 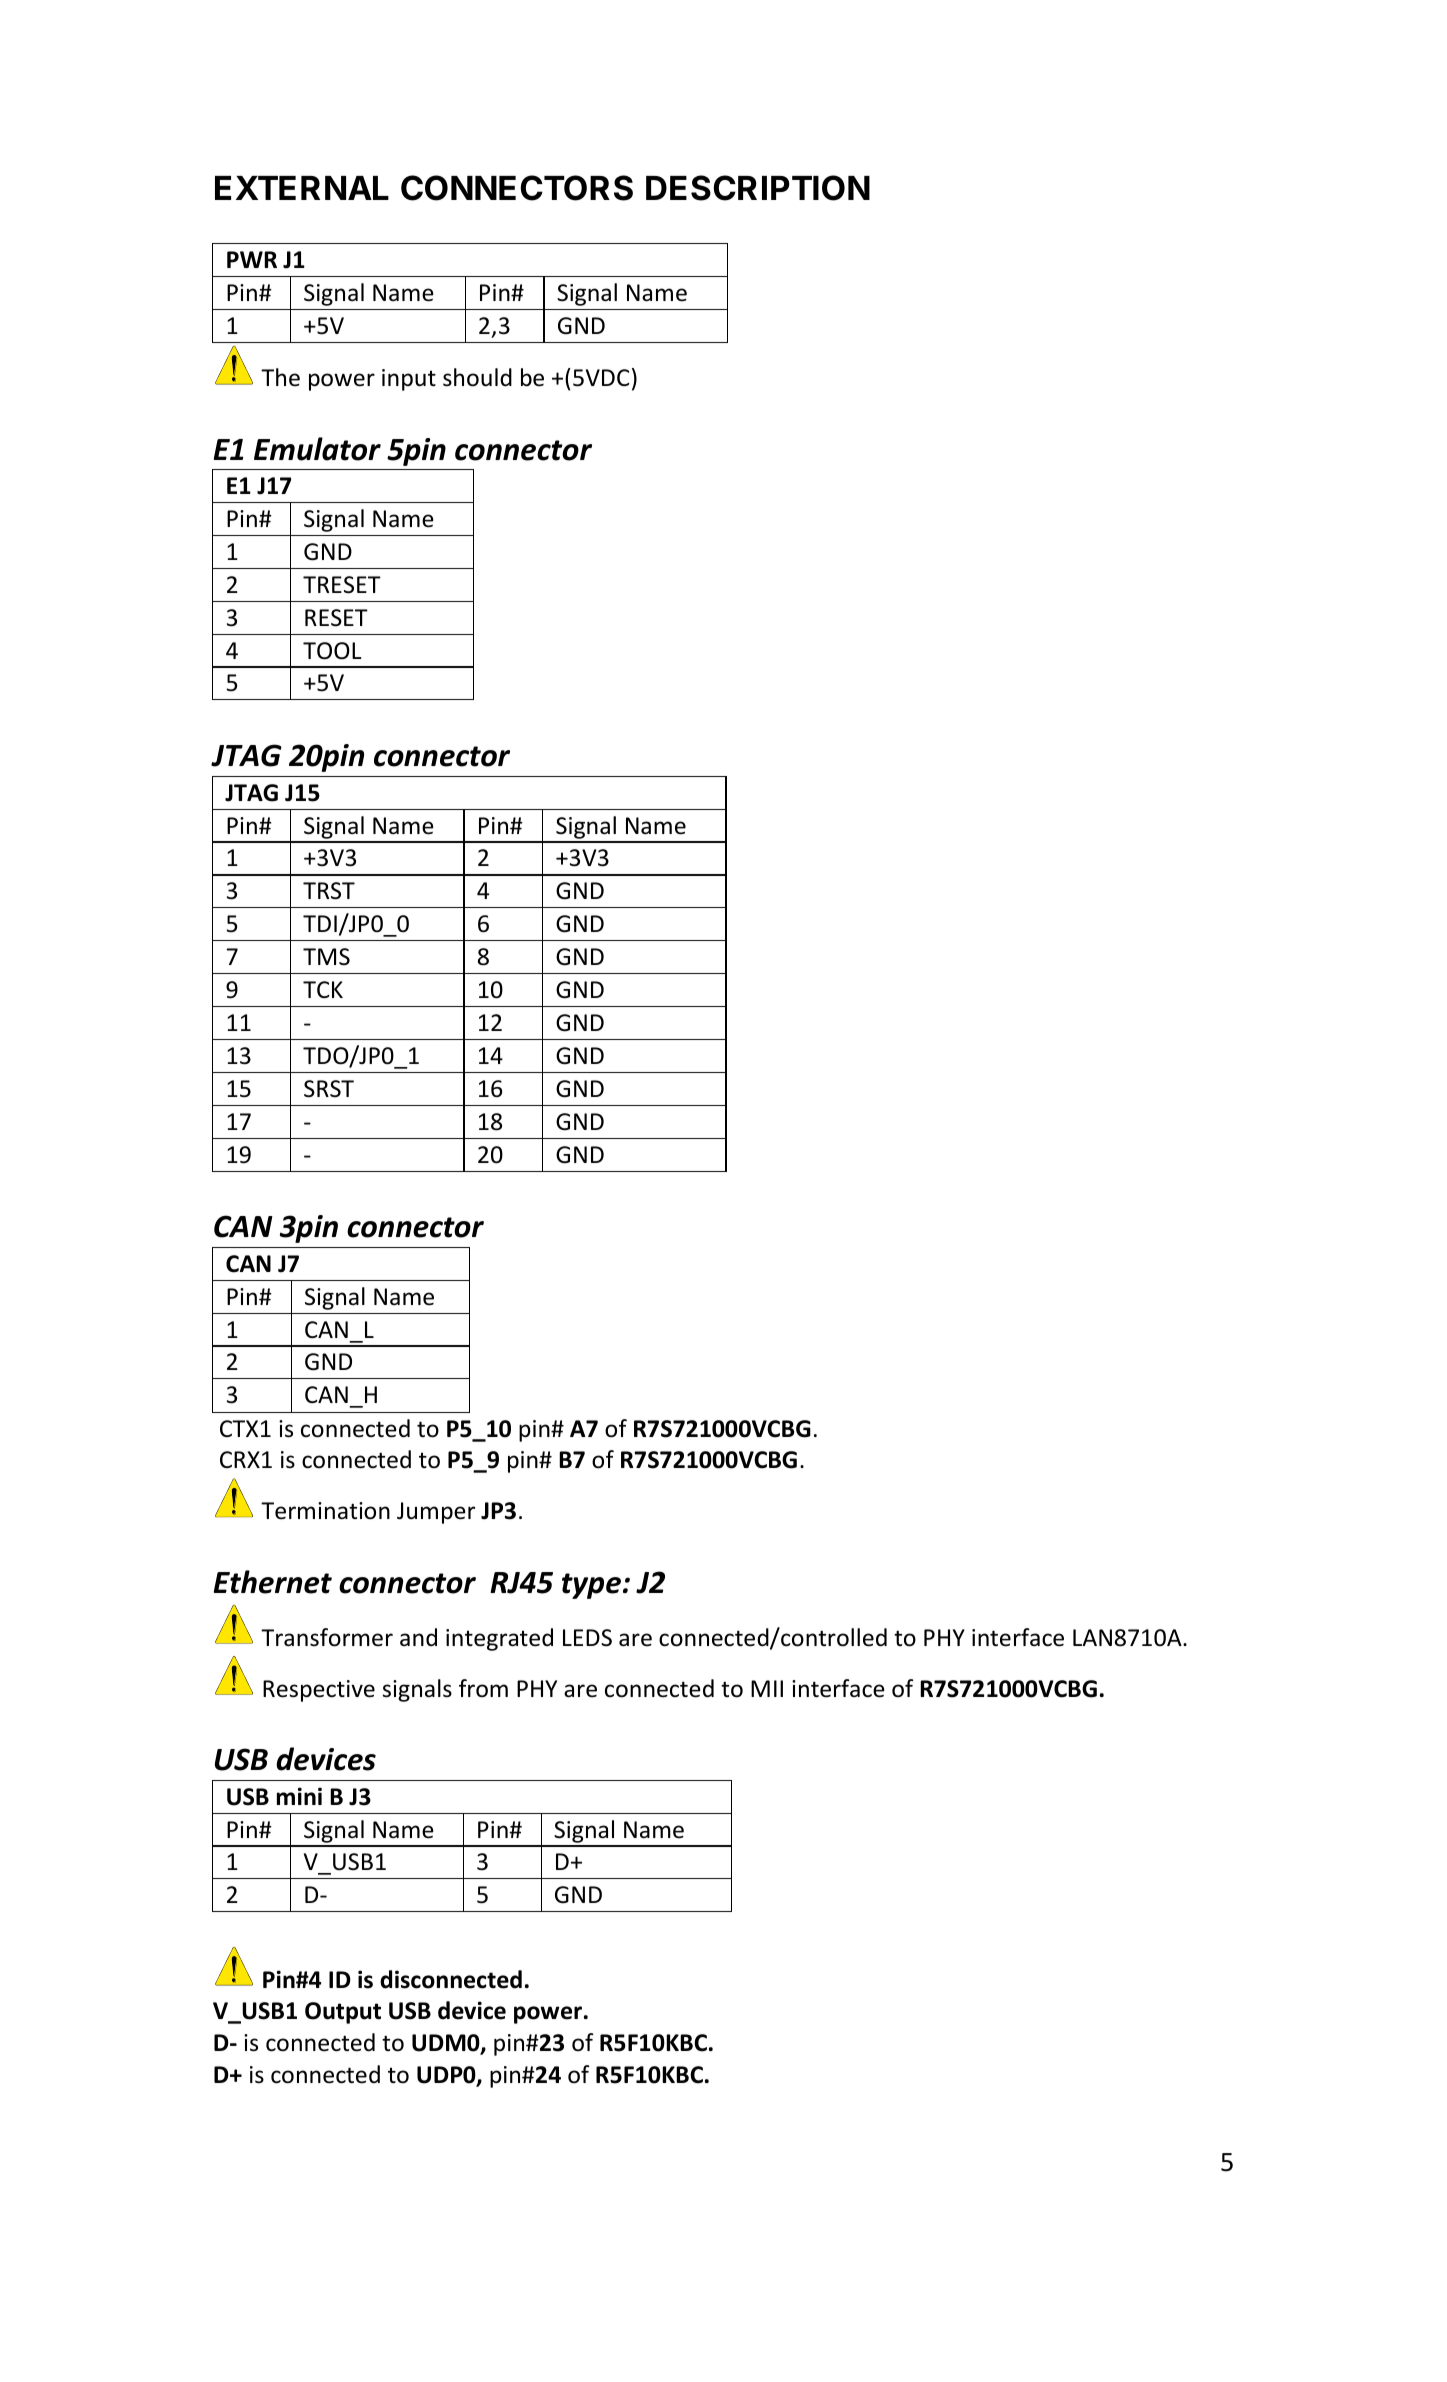 What do you see at coordinates (326, 957) in the screenshot?
I see `TMS` at bounding box center [326, 957].
